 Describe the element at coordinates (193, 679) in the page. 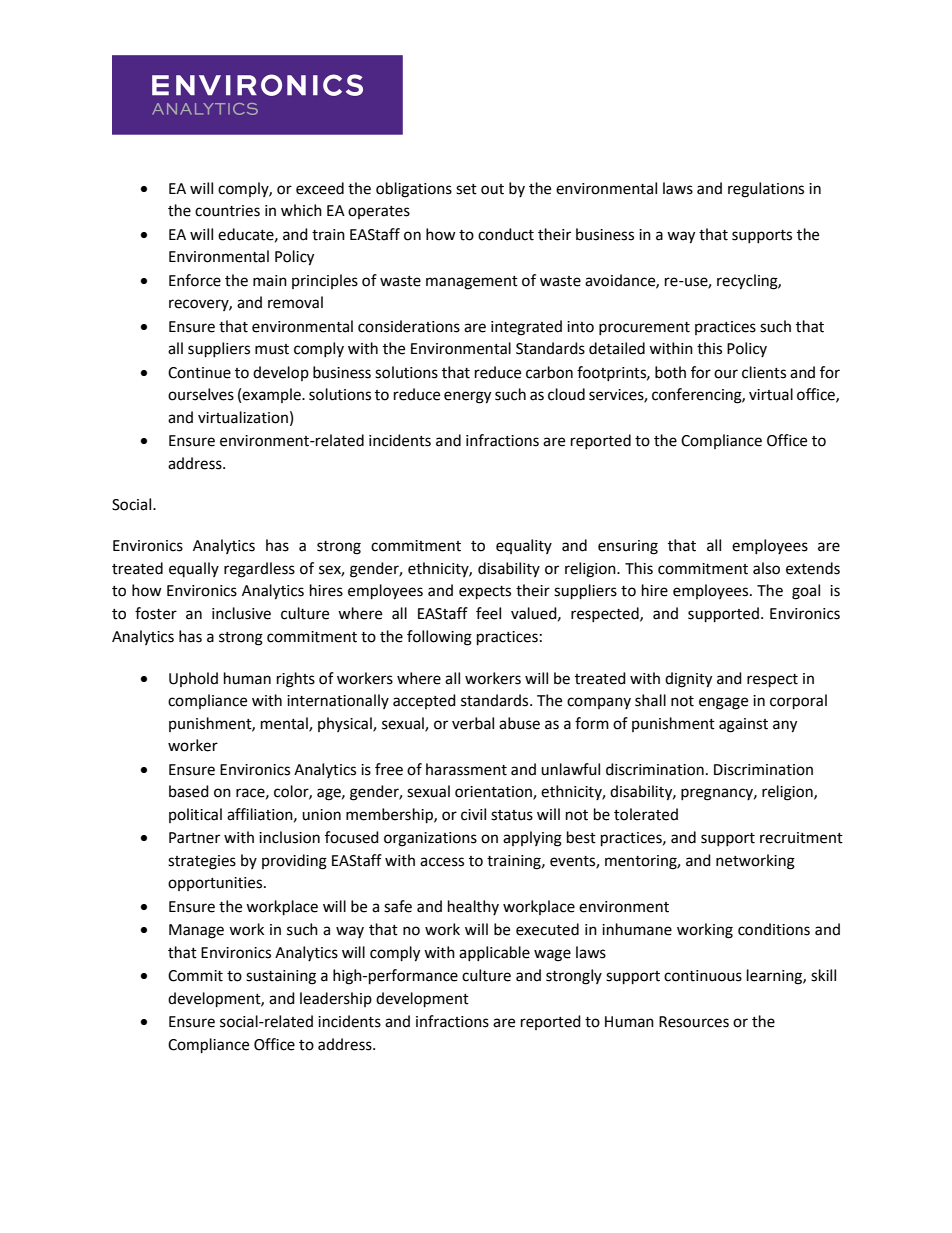

I see `Uphold` at that location.
